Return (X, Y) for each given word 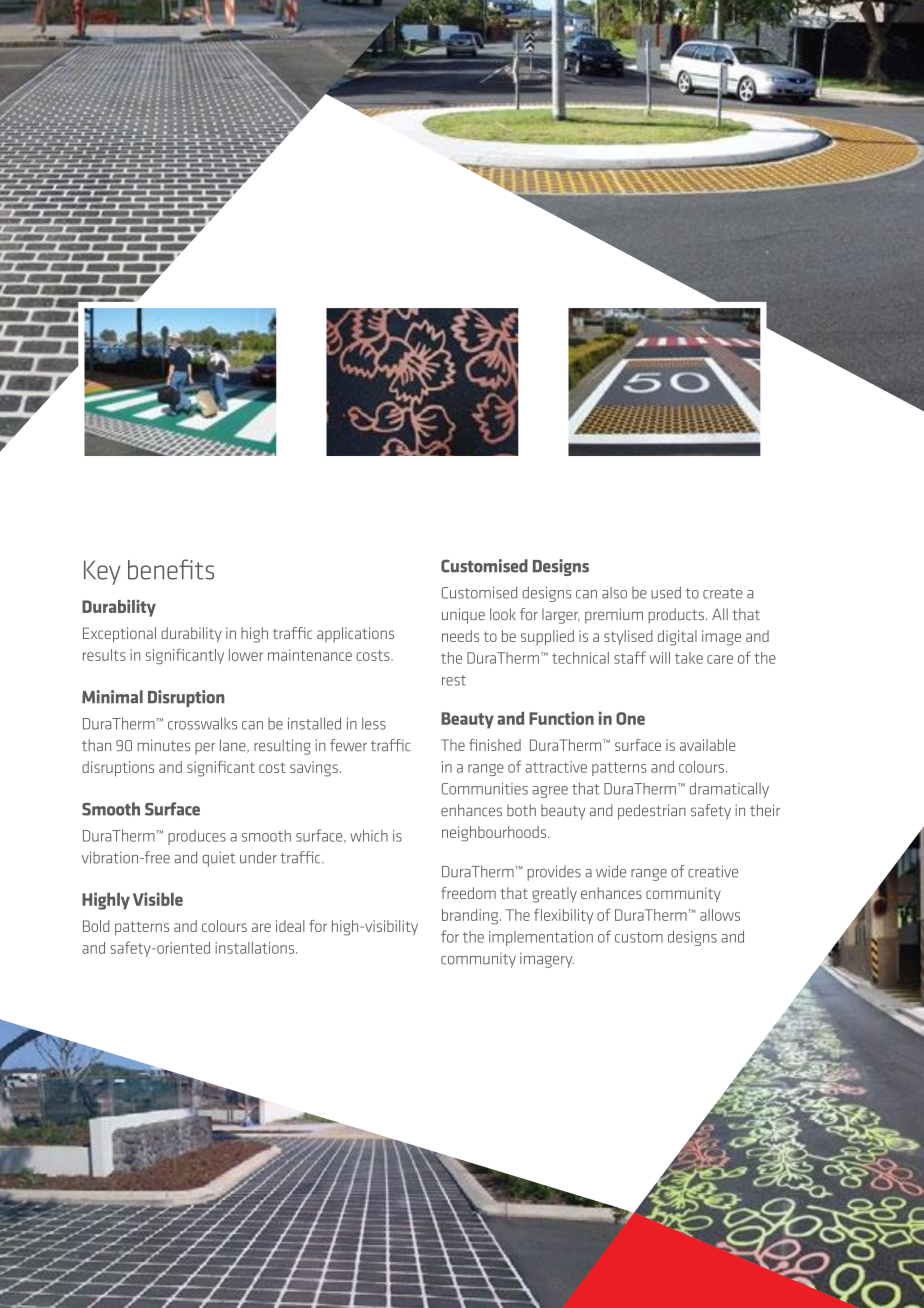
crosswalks (202, 723)
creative (713, 871)
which (369, 836)
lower (246, 655)
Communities (485, 788)
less (374, 723)
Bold (96, 926)
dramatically (729, 790)
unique (463, 616)
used (666, 592)
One (630, 718)
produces (197, 837)
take (689, 658)
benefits (171, 569)
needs (460, 636)
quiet (219, 859)
